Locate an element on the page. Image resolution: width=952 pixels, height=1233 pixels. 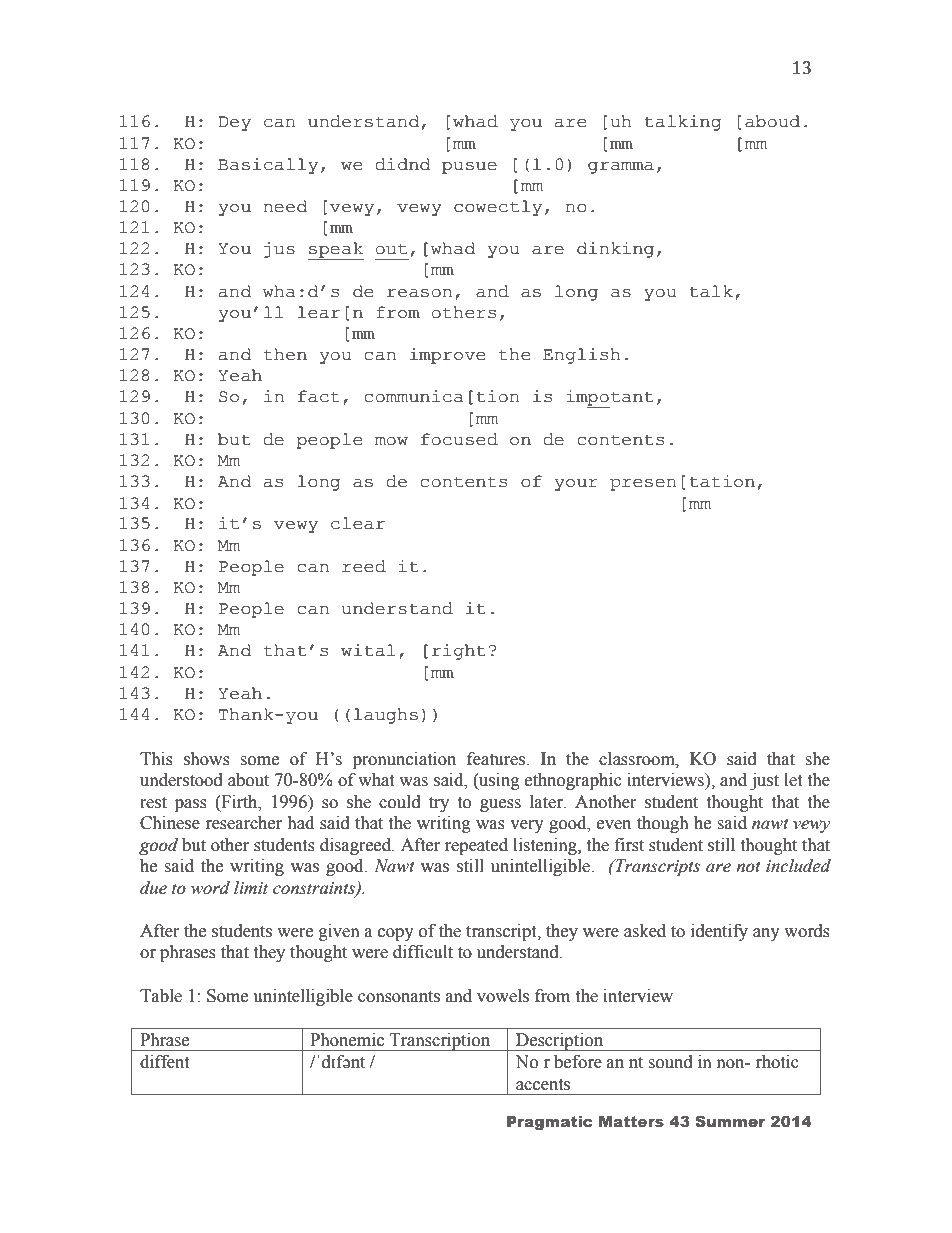
accents is located at coordinates (543, 1085).
